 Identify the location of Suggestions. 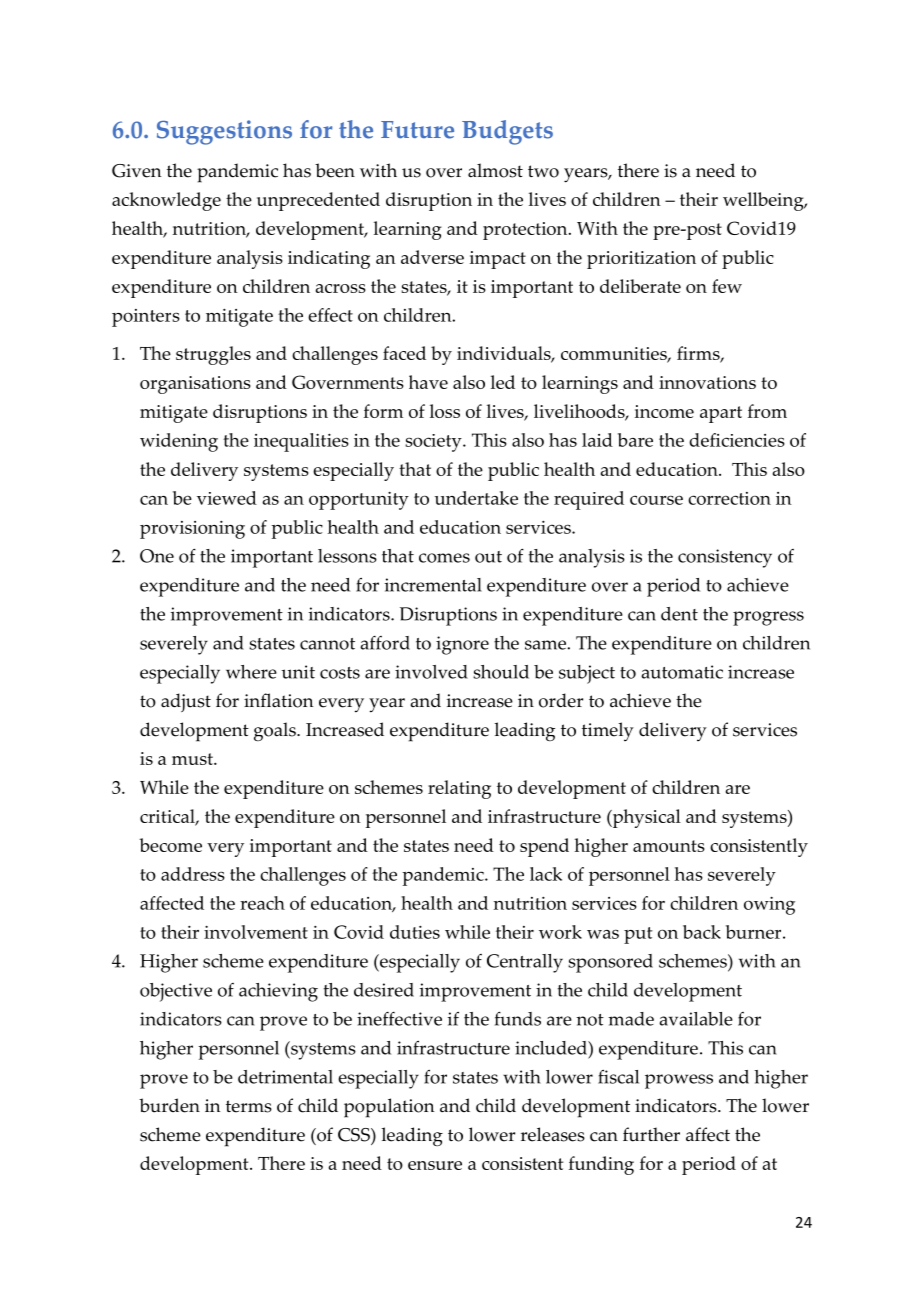
(224, 132).
